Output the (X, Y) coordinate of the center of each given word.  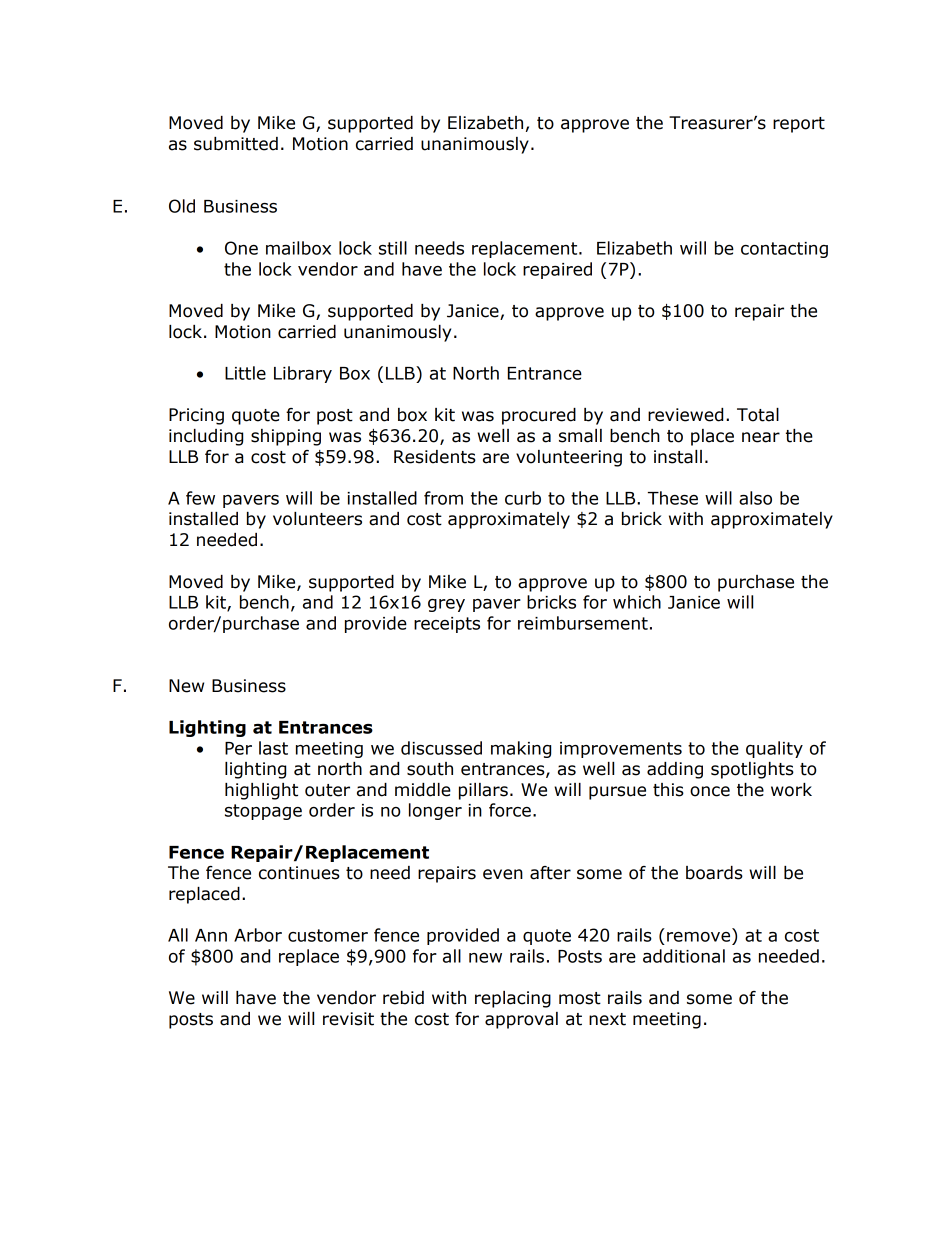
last (273, 748)
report (799, 125)
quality (774, 749)
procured (539, 416)
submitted (236, 144)
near (761, 437)
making (521, 749)
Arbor (258, 935)
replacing (513, 999)
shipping (286, 437)
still (393, 248)
